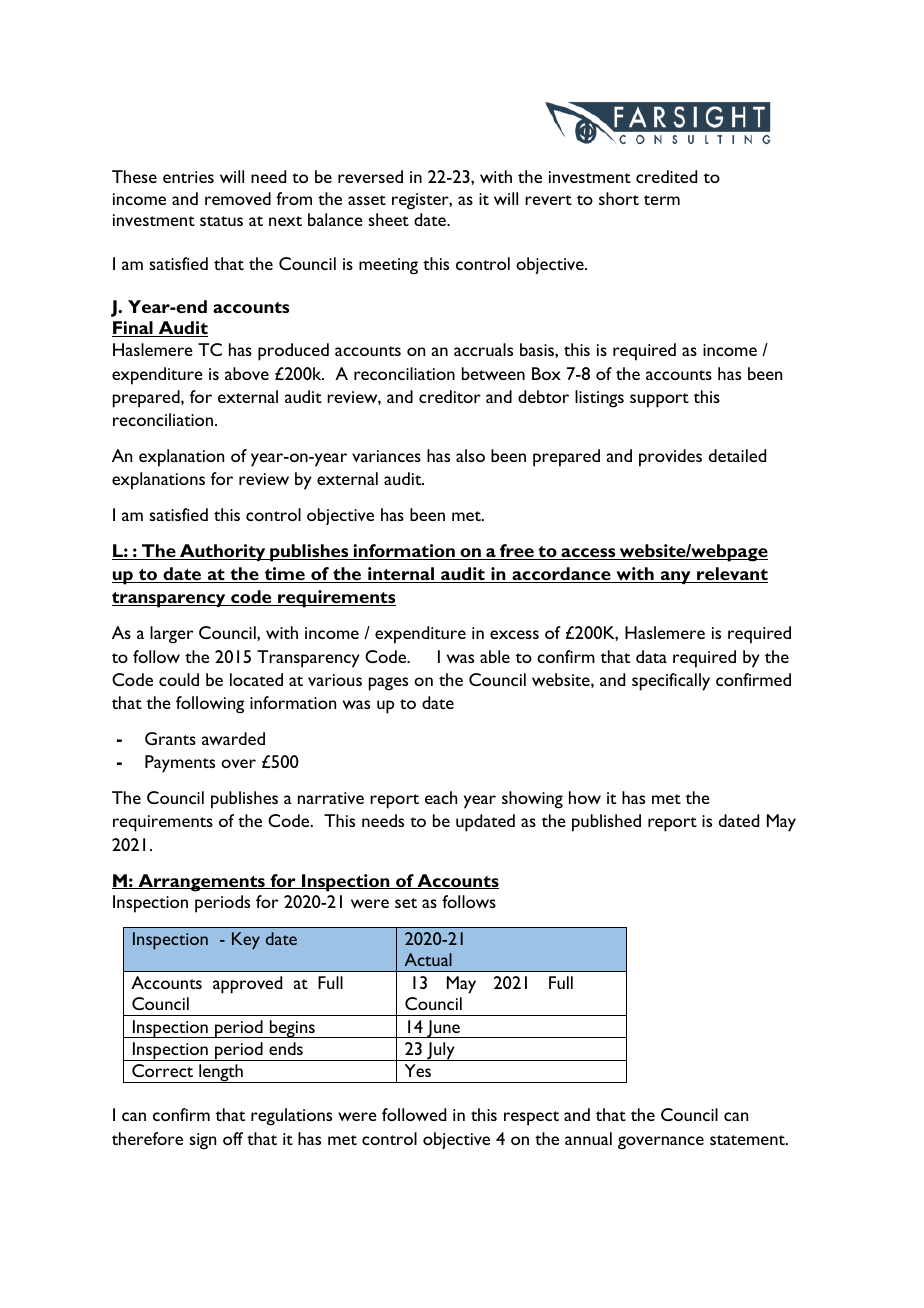 This screenshot has width=924, height=1308. Describe the element at coordinates (662, 200) in the screenshot. I see `term` at that location.
